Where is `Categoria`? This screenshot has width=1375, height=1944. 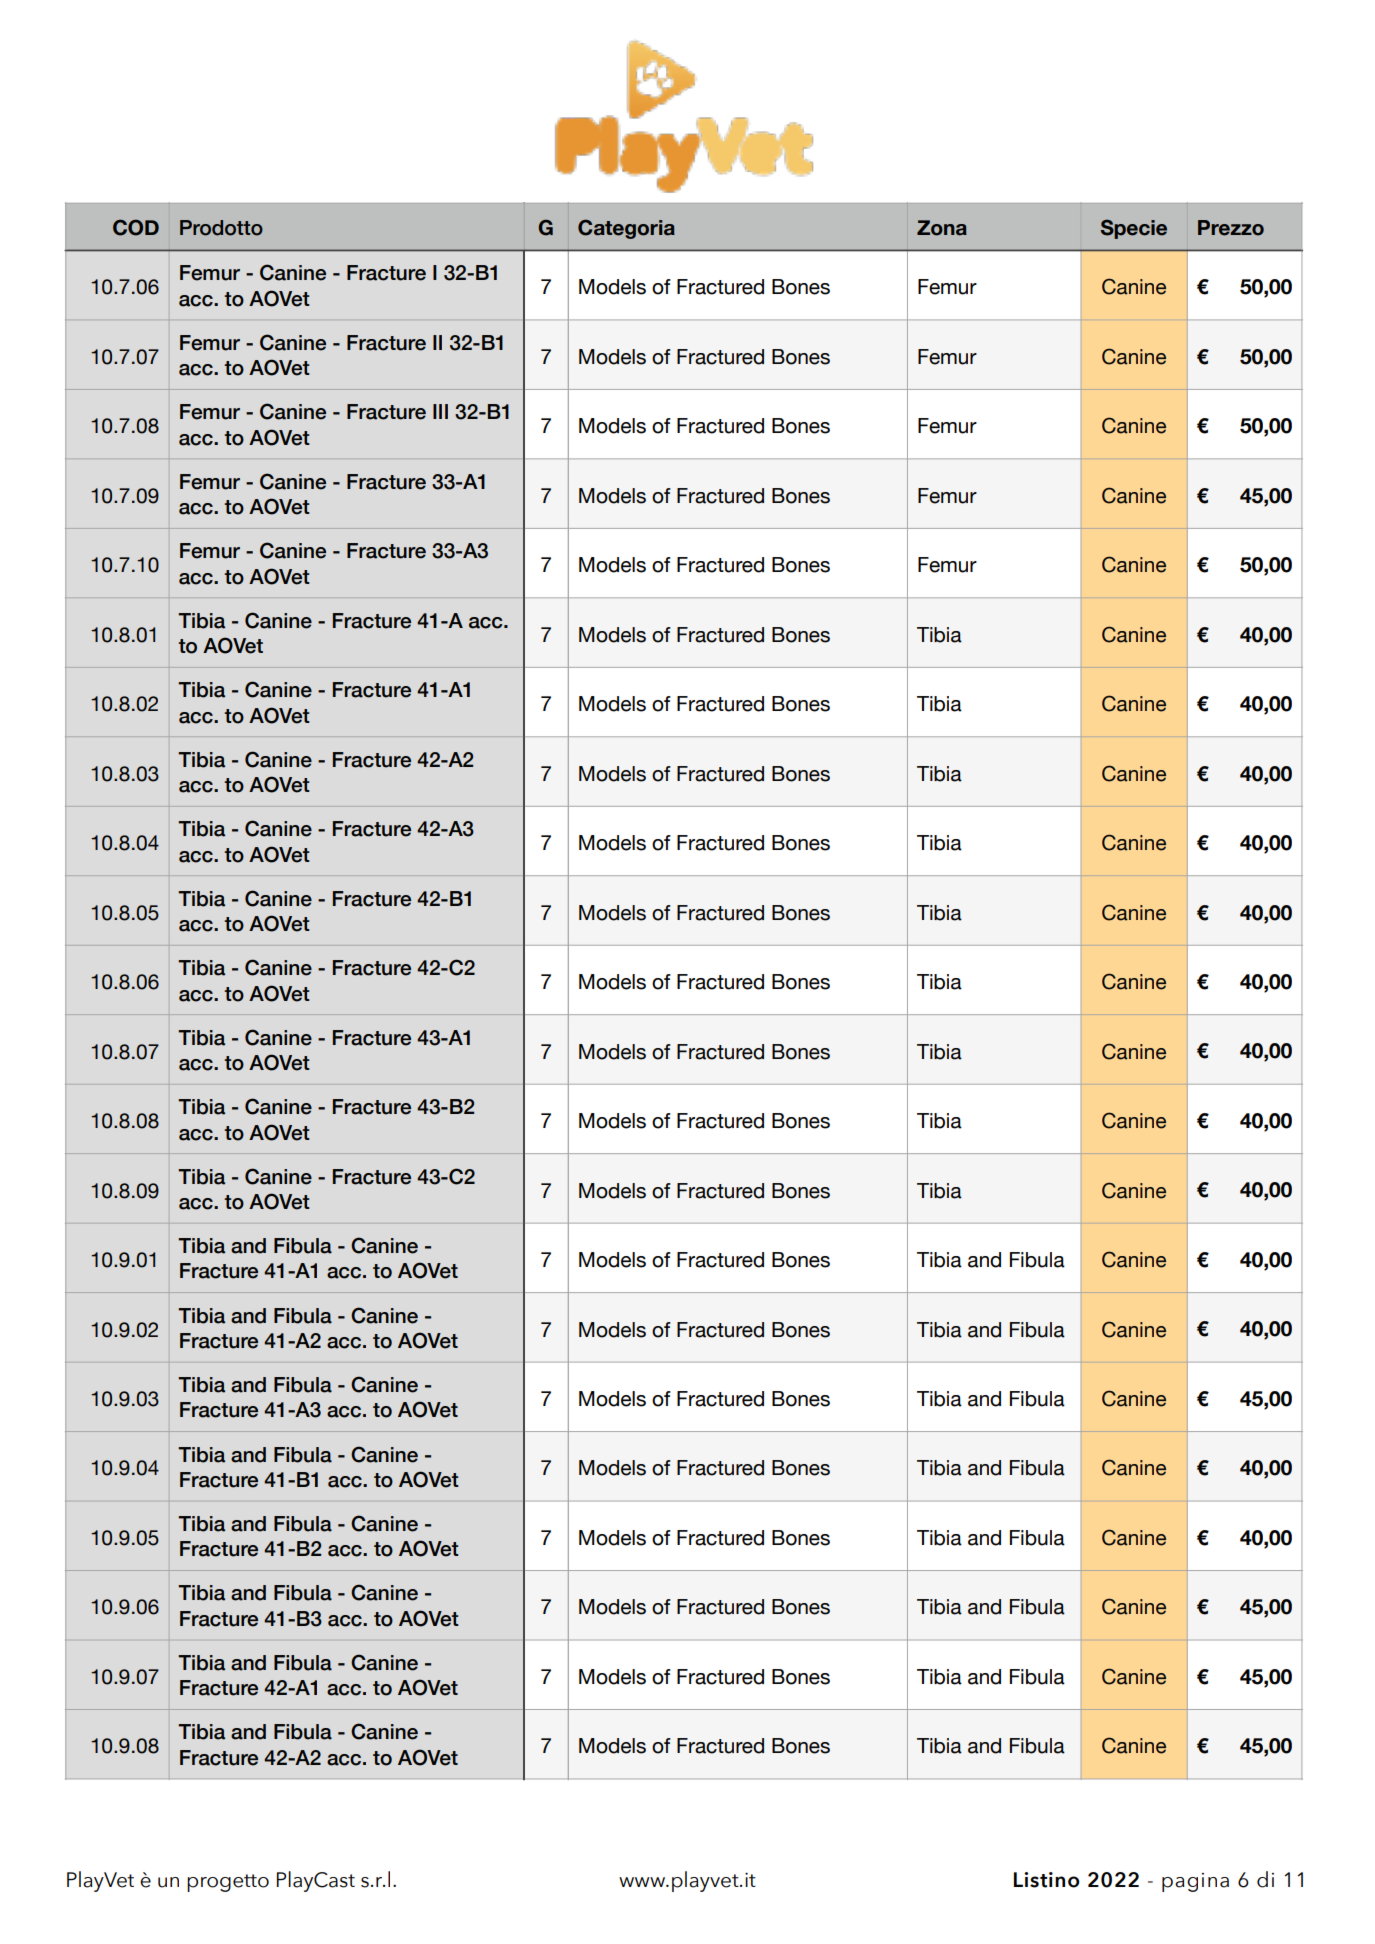
Categoria is located at coordinates (626, 229).
